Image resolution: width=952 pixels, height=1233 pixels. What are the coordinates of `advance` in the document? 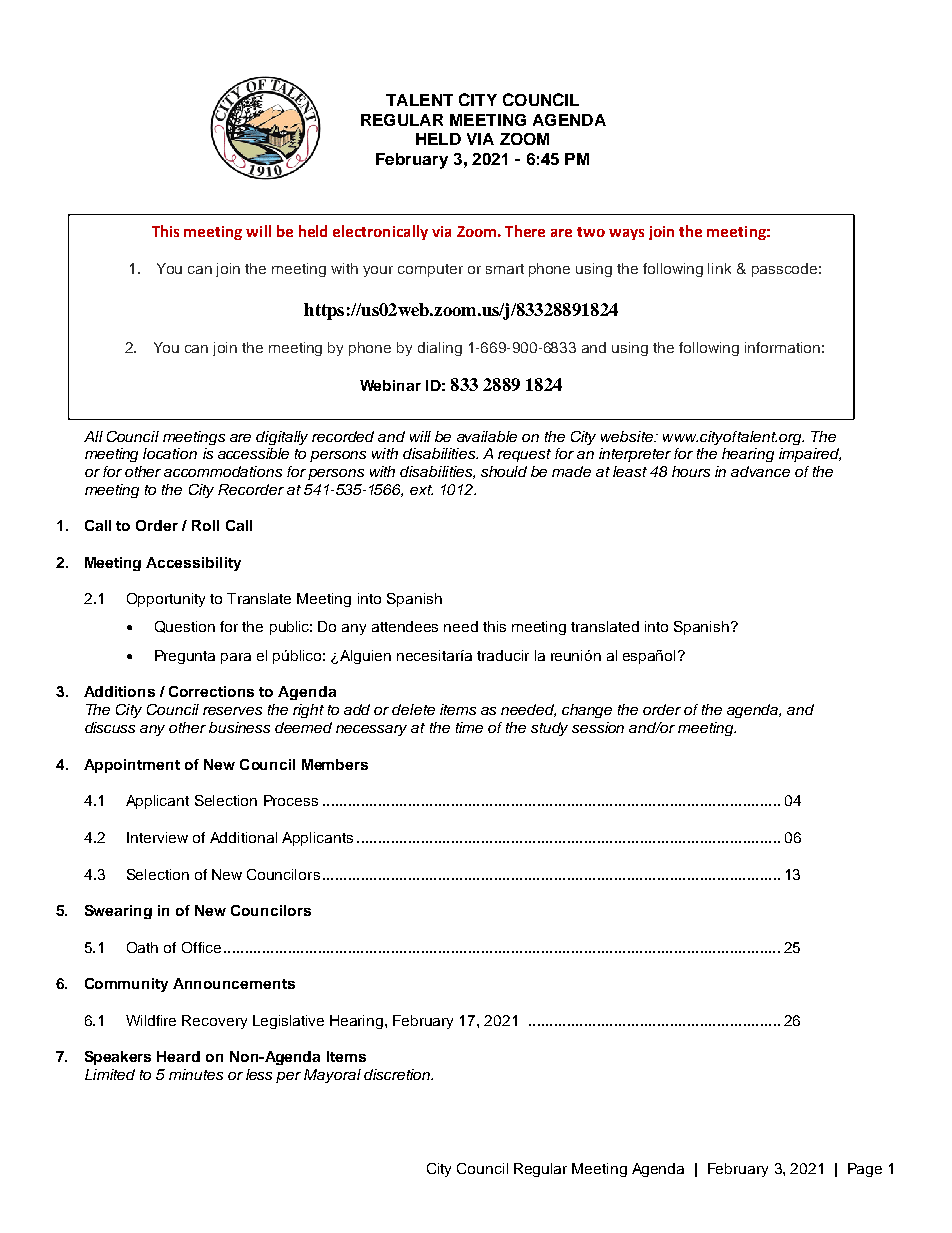 It's located at (760, 471).
